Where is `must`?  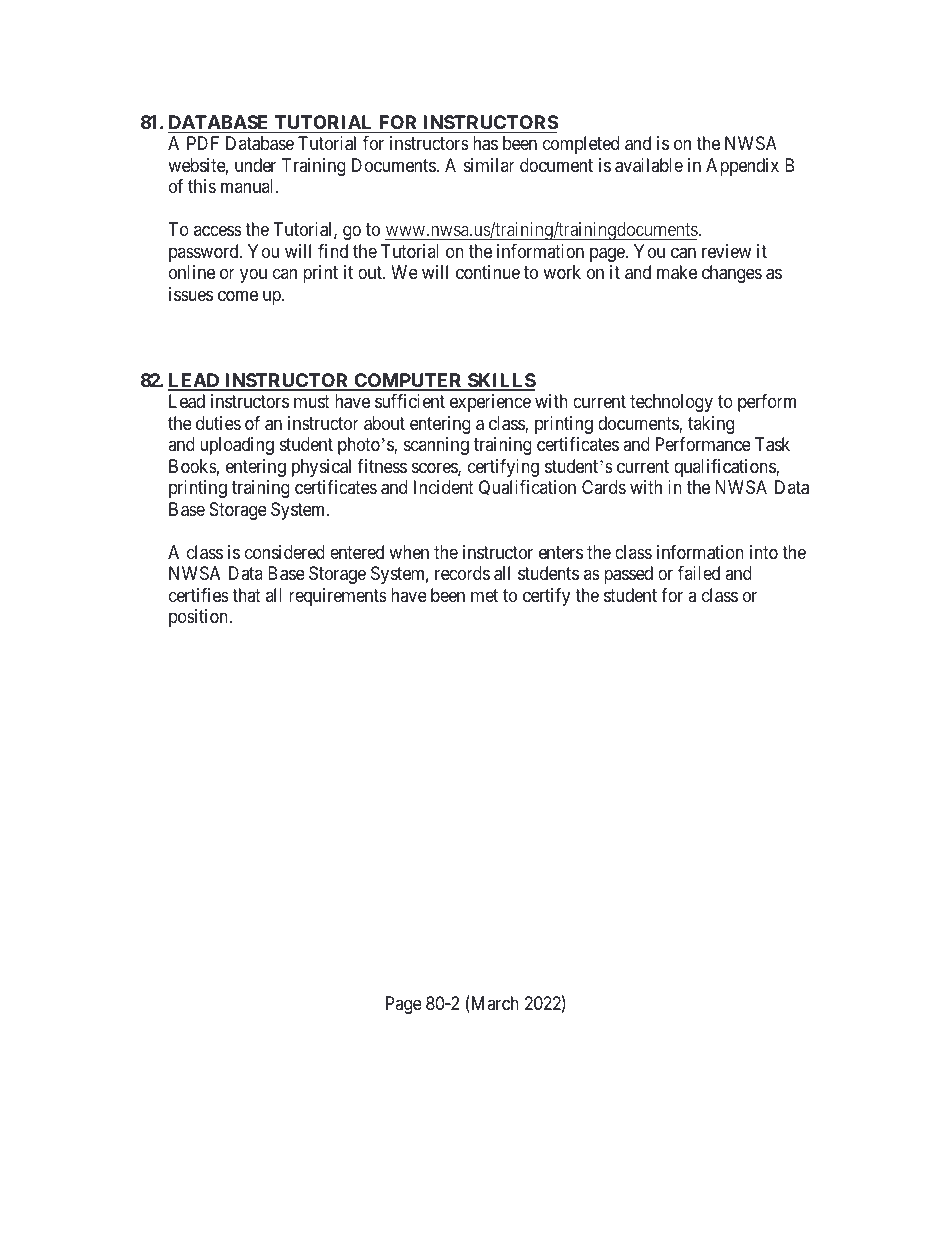
must is located at coordinates (312, 402).
